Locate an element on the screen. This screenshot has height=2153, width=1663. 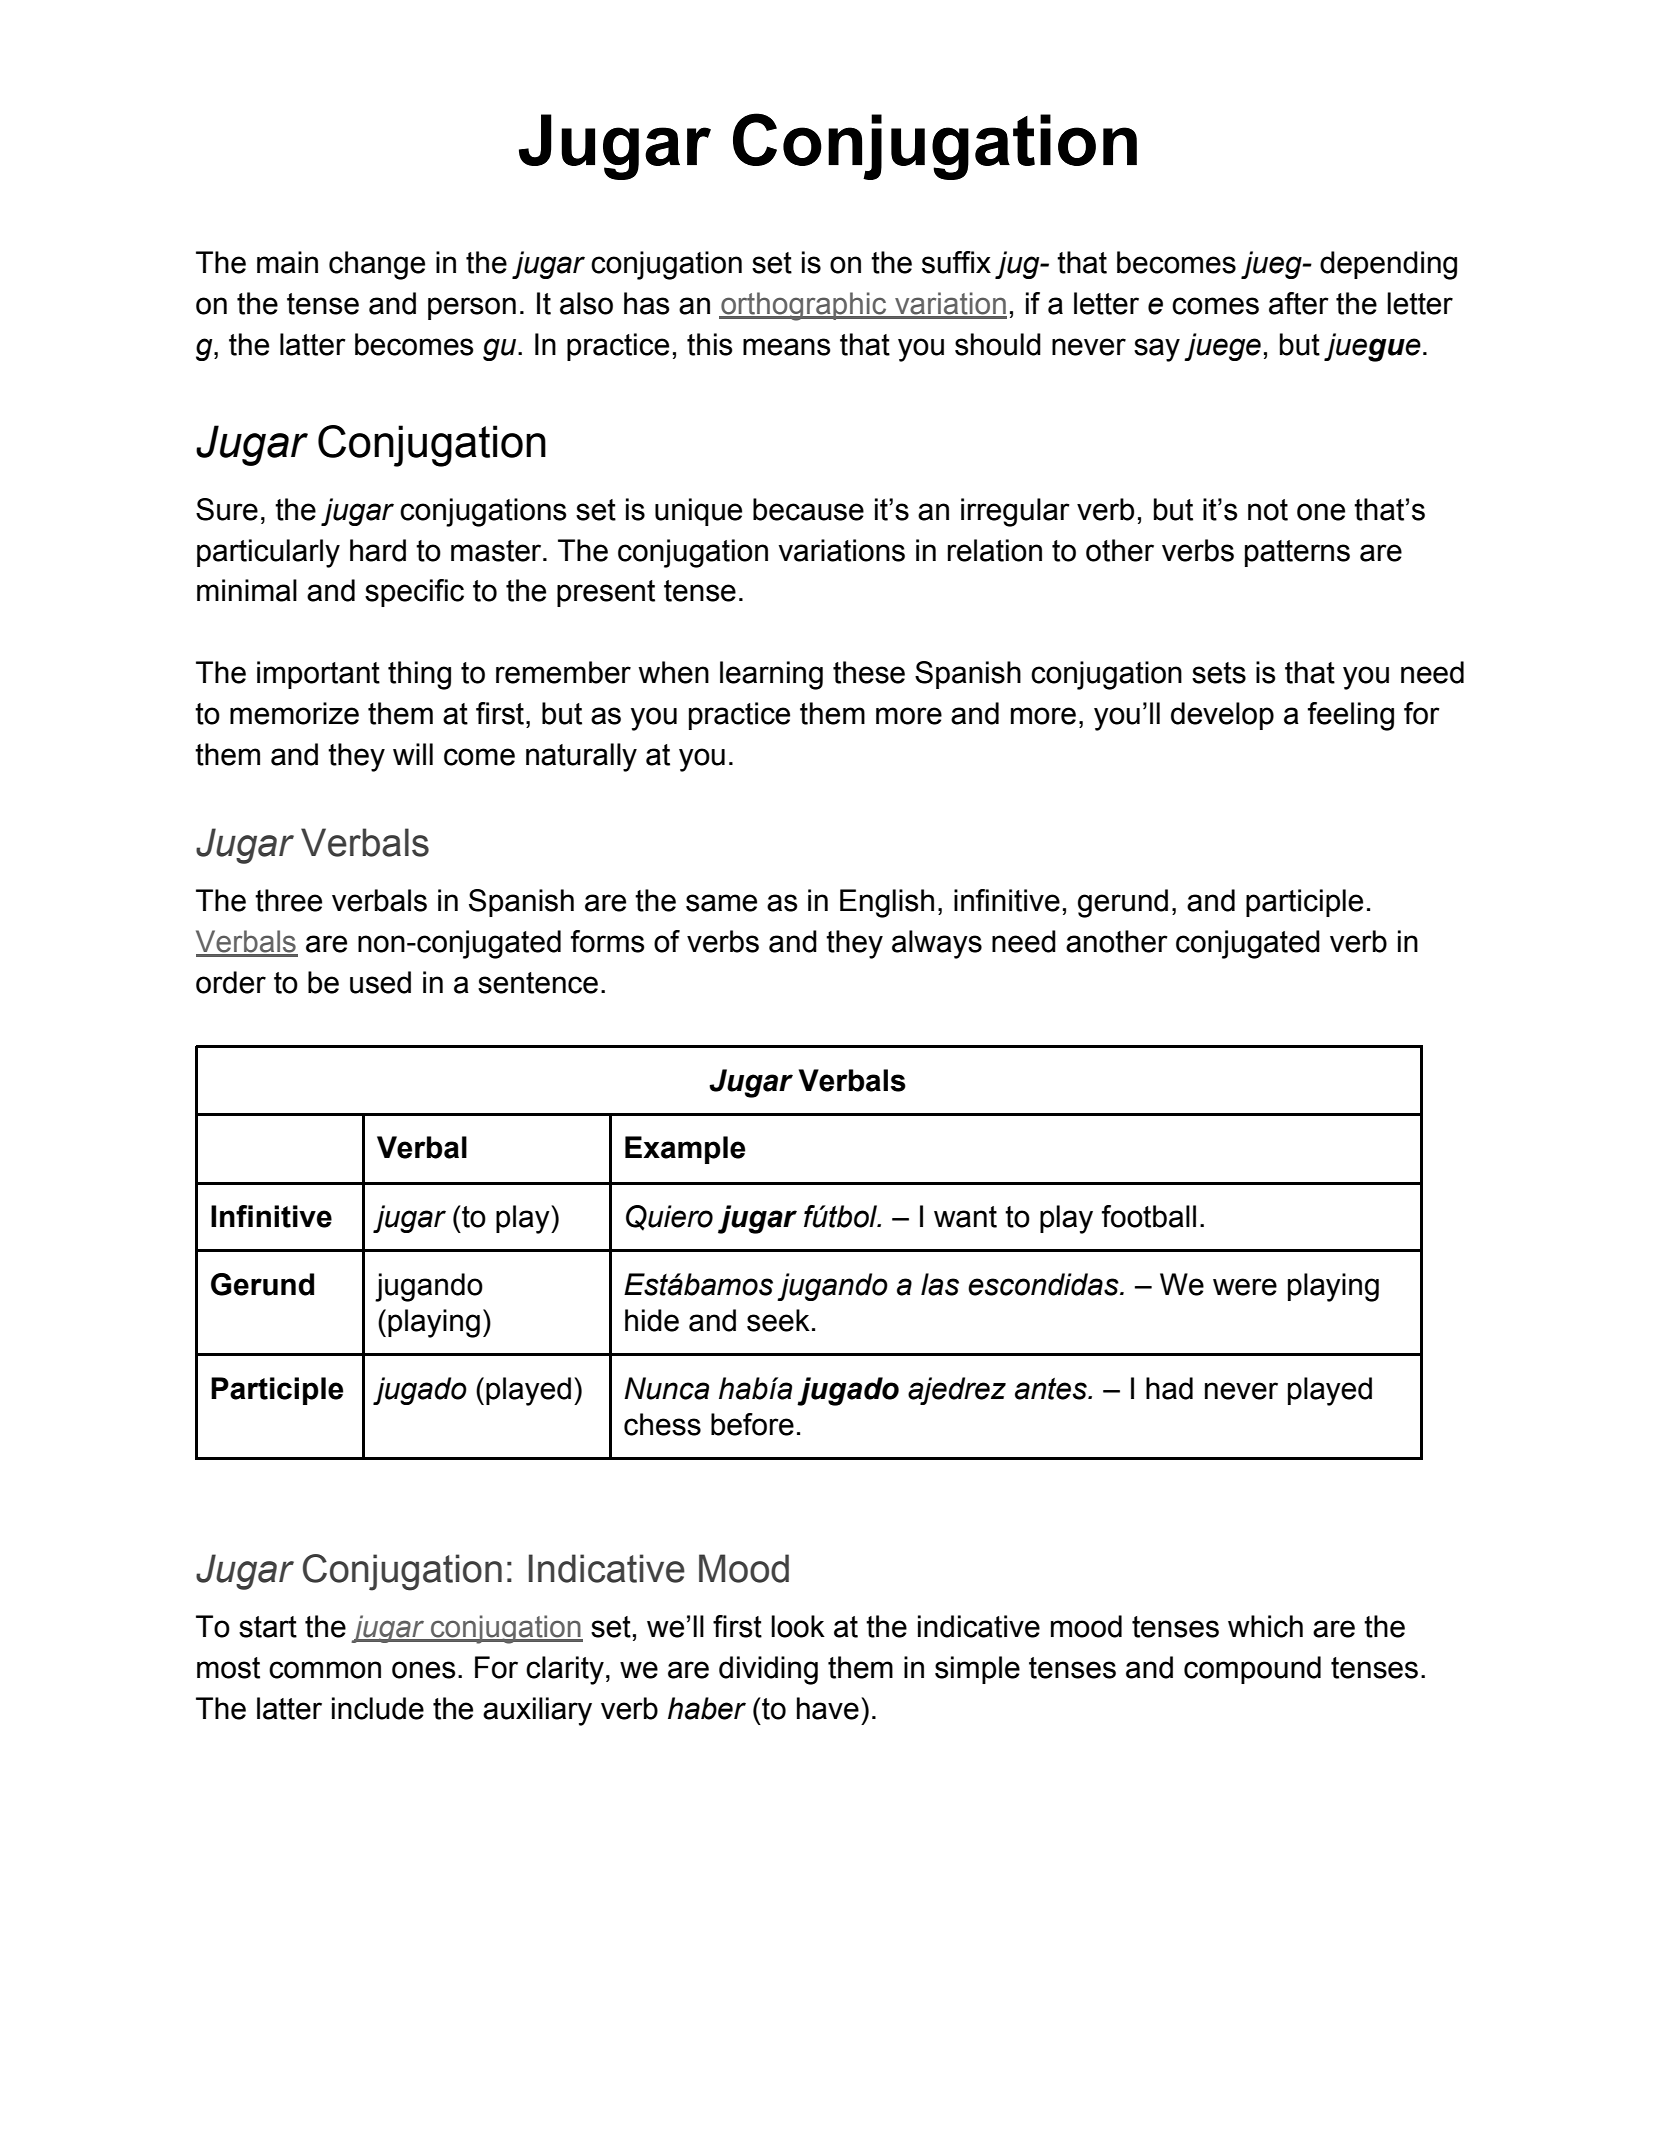
common is located at coordinates (325, 1670).
